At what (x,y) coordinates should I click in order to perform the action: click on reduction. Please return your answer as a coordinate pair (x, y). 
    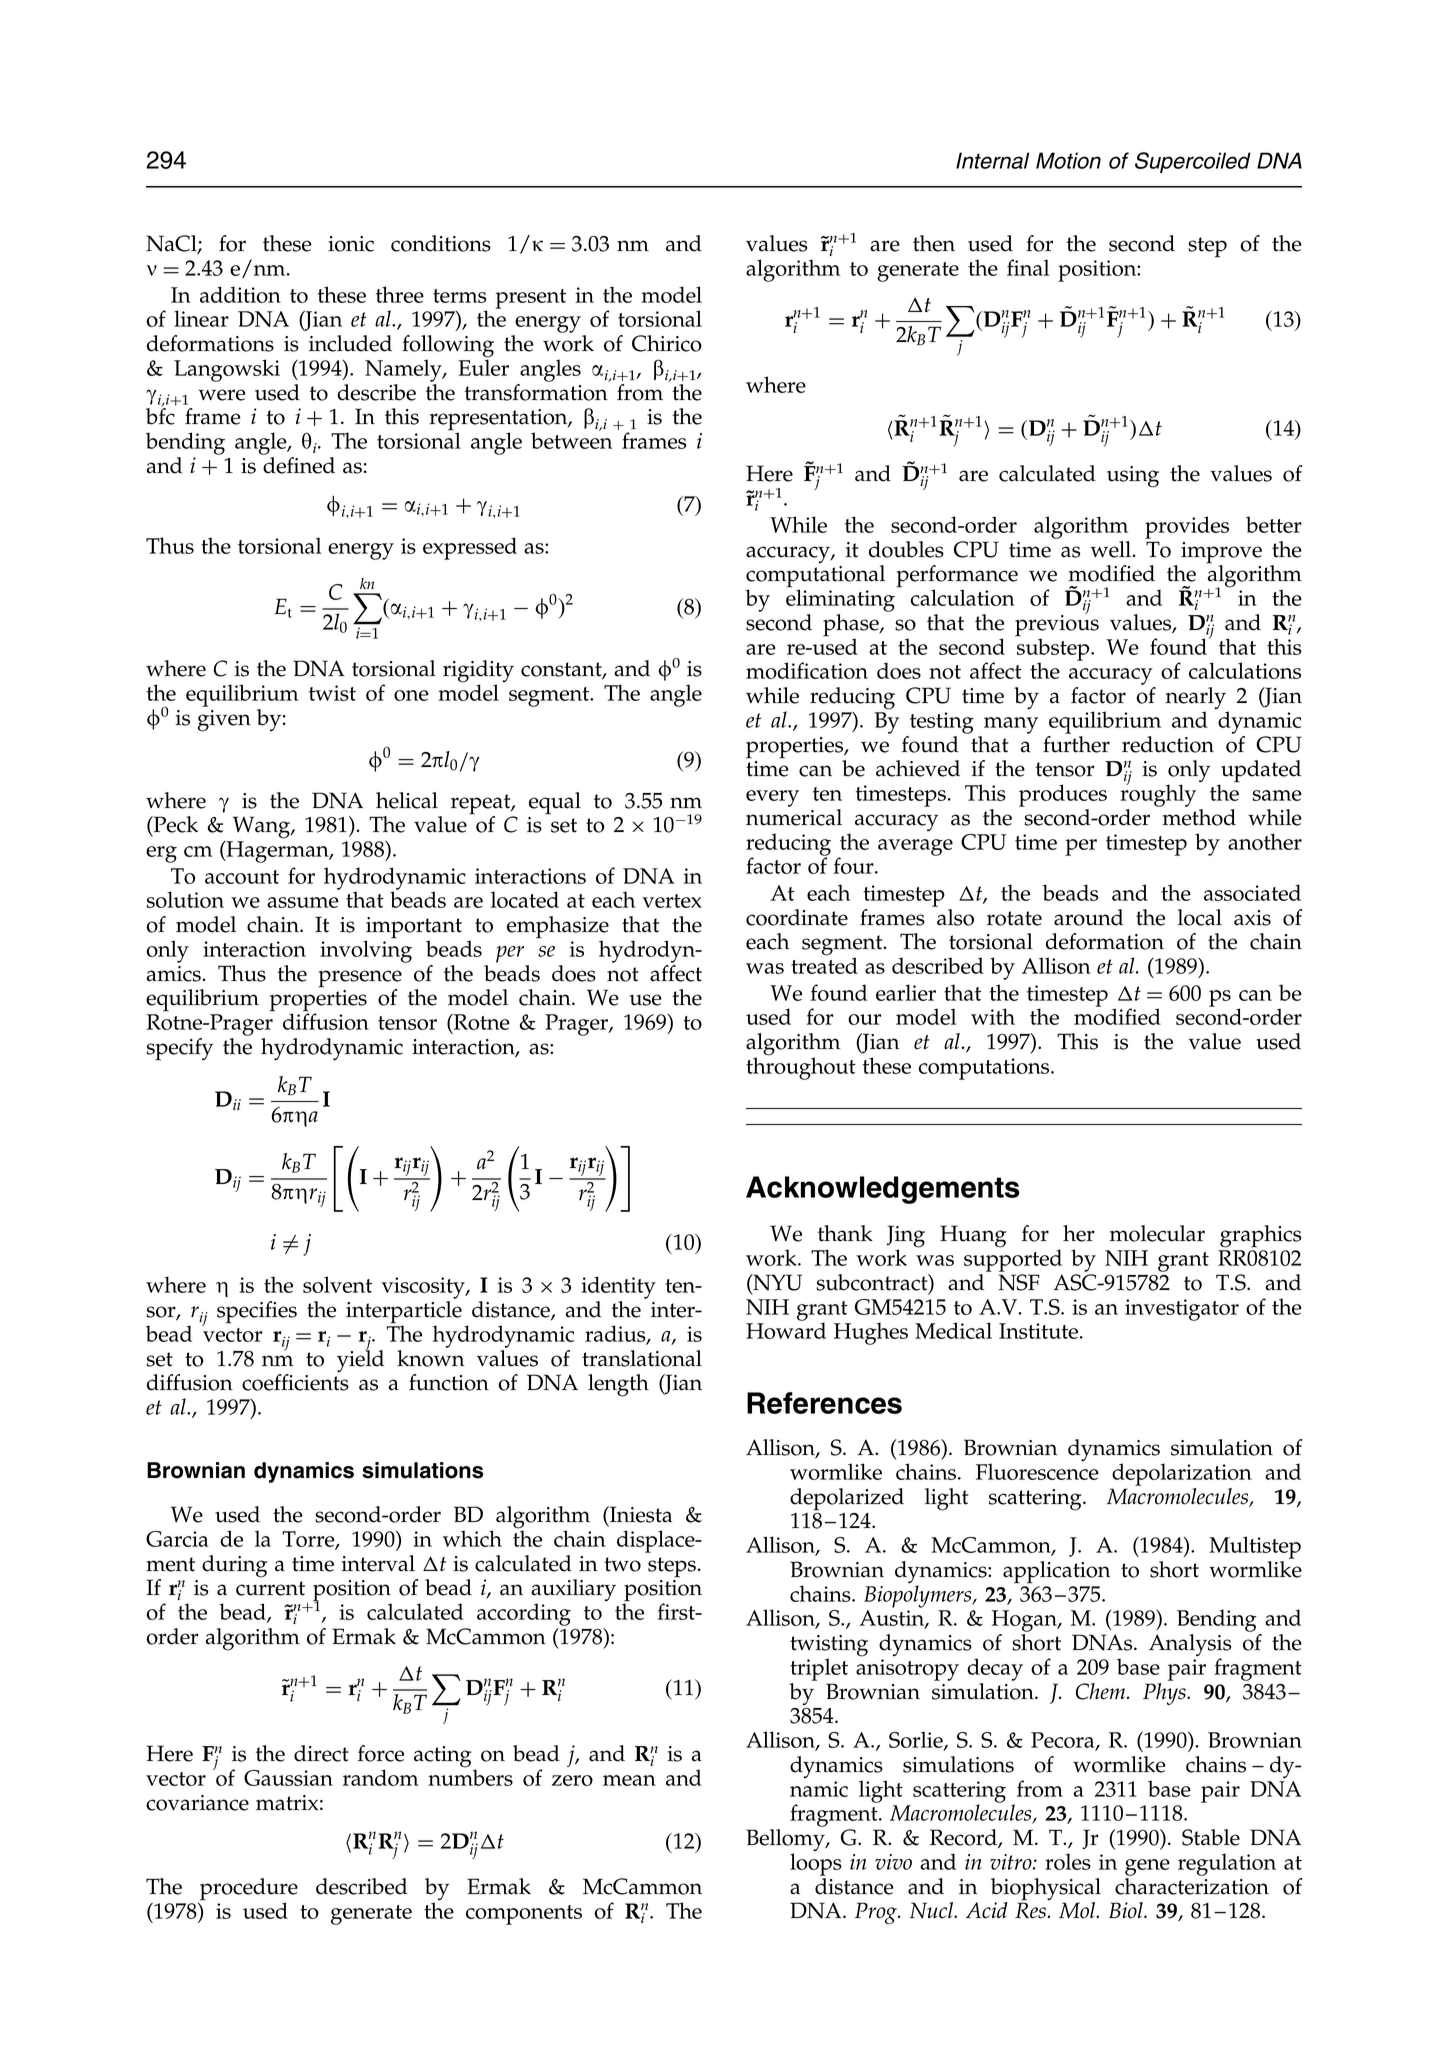
    Looking at the image, I should click on (1168, 744).
